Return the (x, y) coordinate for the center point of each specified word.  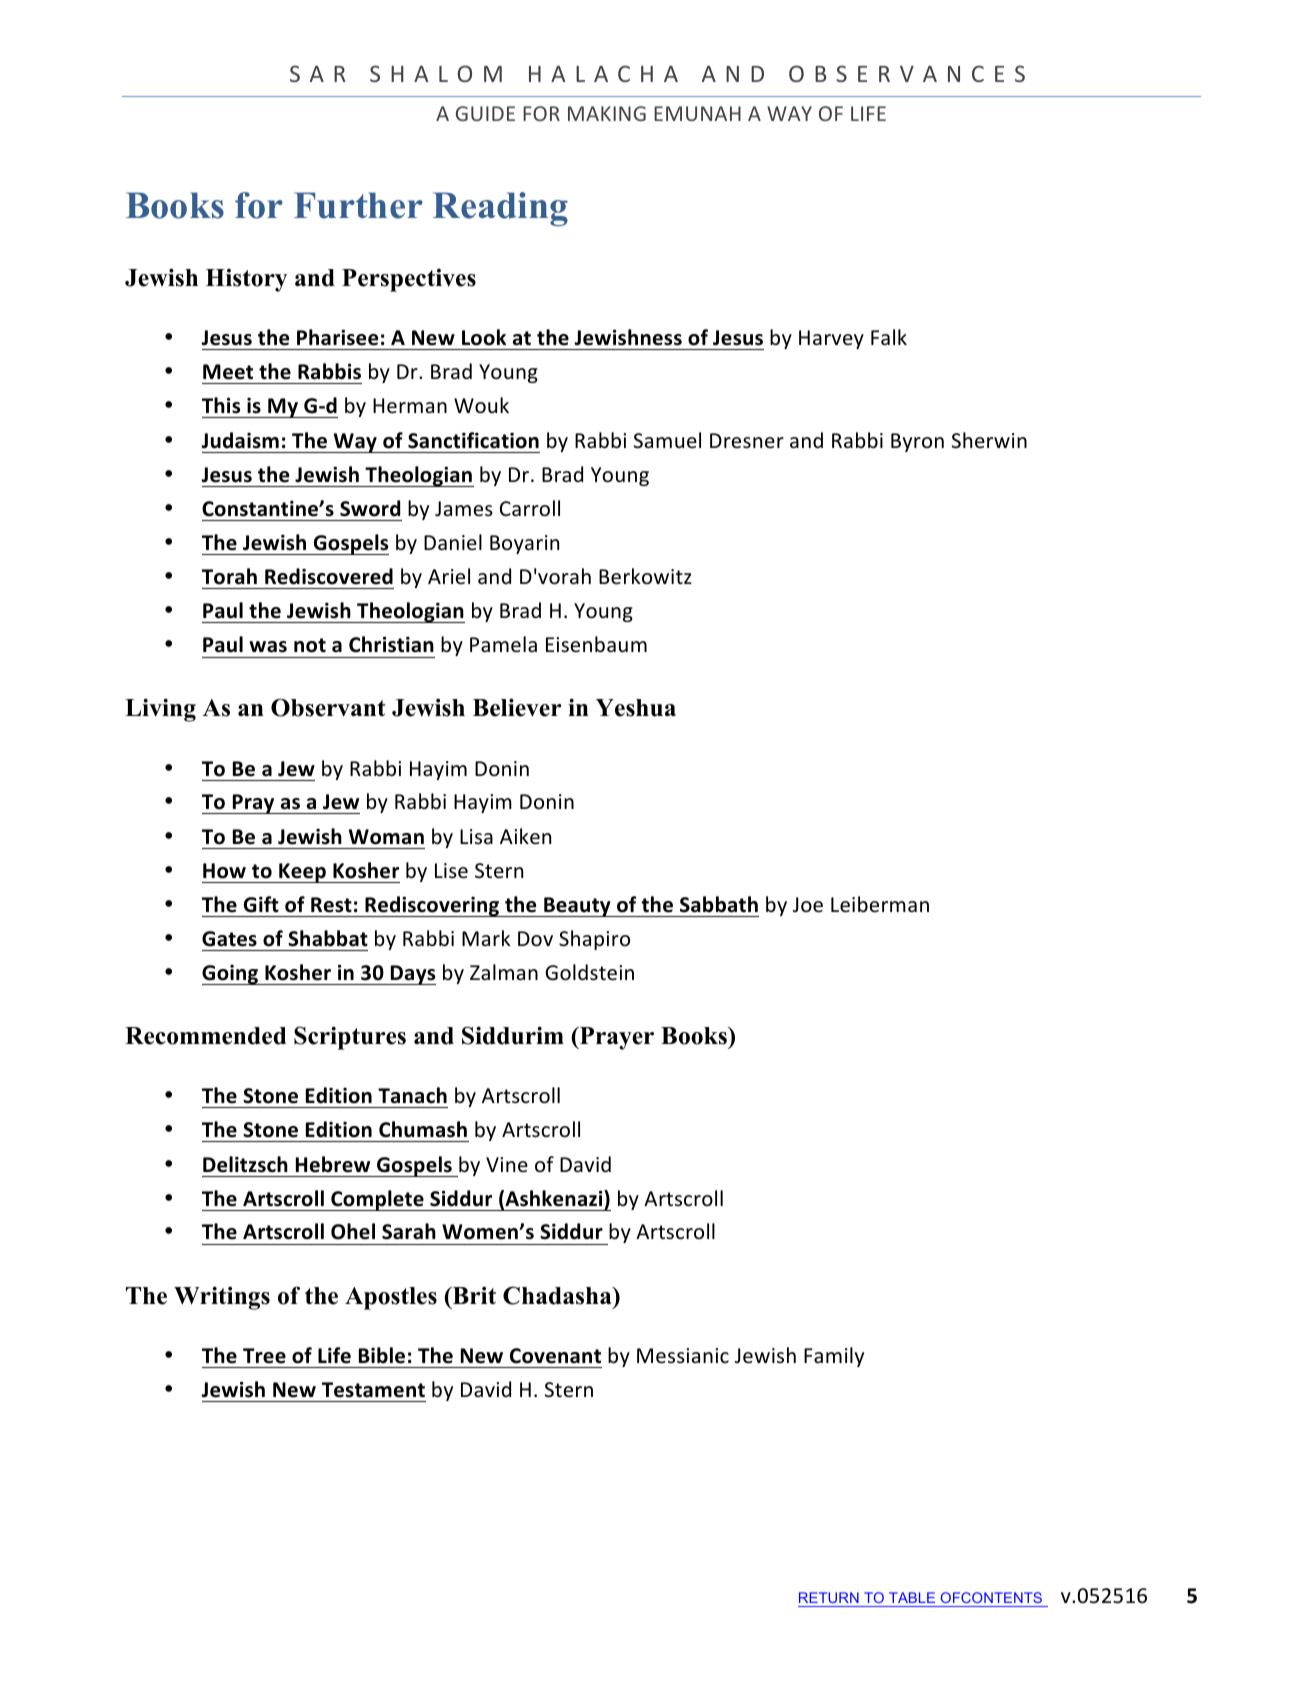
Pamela (503, 644)
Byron (917, 442)
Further (358, 205)
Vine (507, 1164)
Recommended (205, 1036)
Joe (808, 905)
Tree (264, 1356)
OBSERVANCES (907, 73)
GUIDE (485, 113)
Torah (229, 576)
